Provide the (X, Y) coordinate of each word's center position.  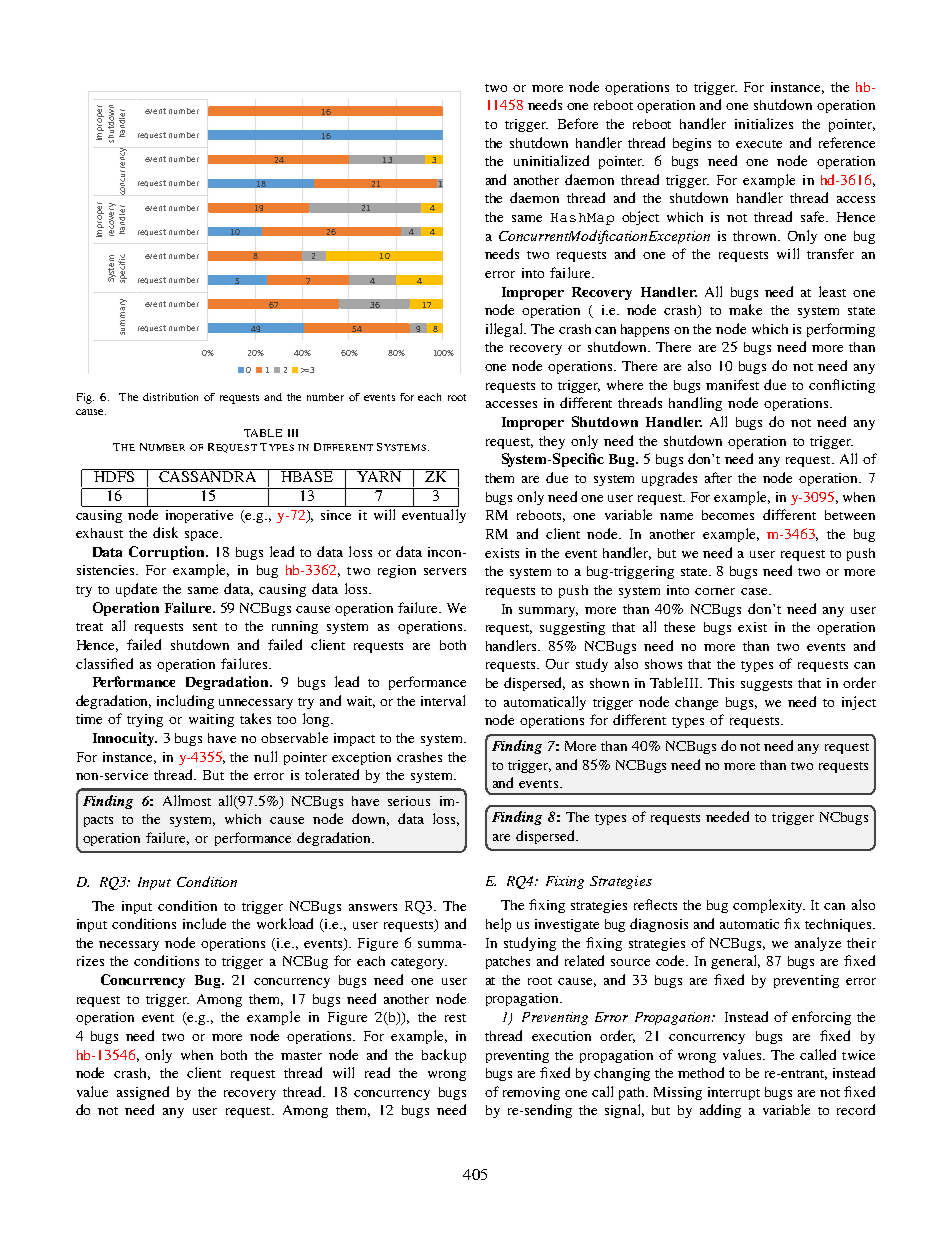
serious (409, 801)
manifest (732, 384)
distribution (170, 397)
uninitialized (551, 160)
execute (759, 144)
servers (445, 571)
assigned (143, 1093)
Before (578, 123)
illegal (506, 330)
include (204, 923)
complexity (769, 906)
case (755, 591)
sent (205, 627)
